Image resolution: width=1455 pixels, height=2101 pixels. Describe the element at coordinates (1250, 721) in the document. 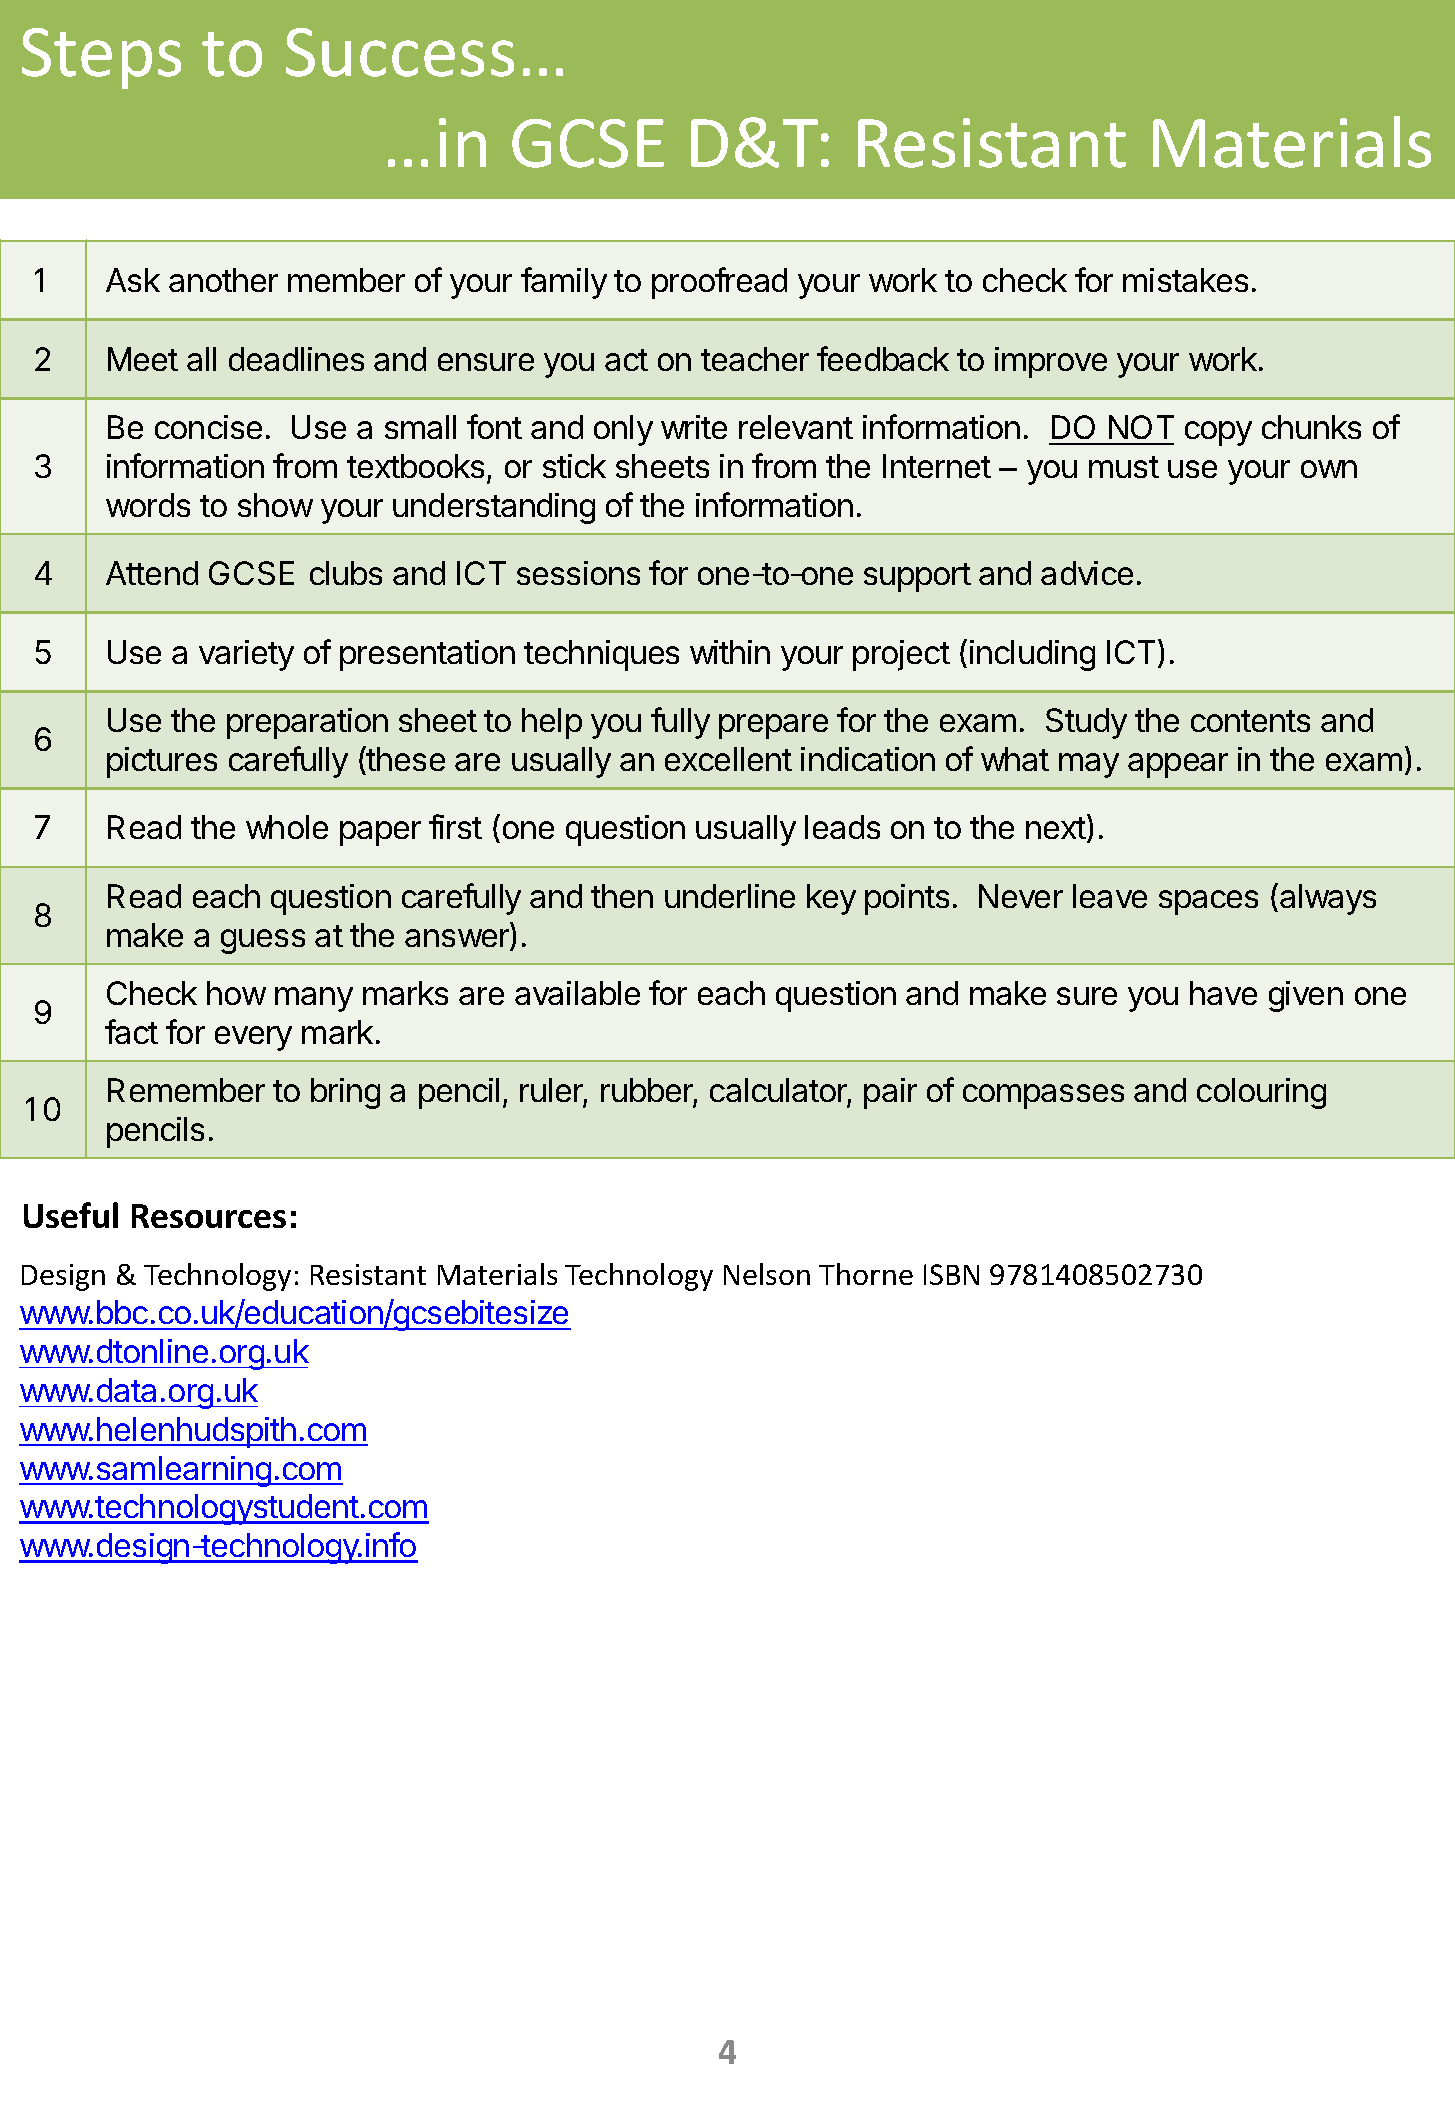

I see `contents` at that location.
